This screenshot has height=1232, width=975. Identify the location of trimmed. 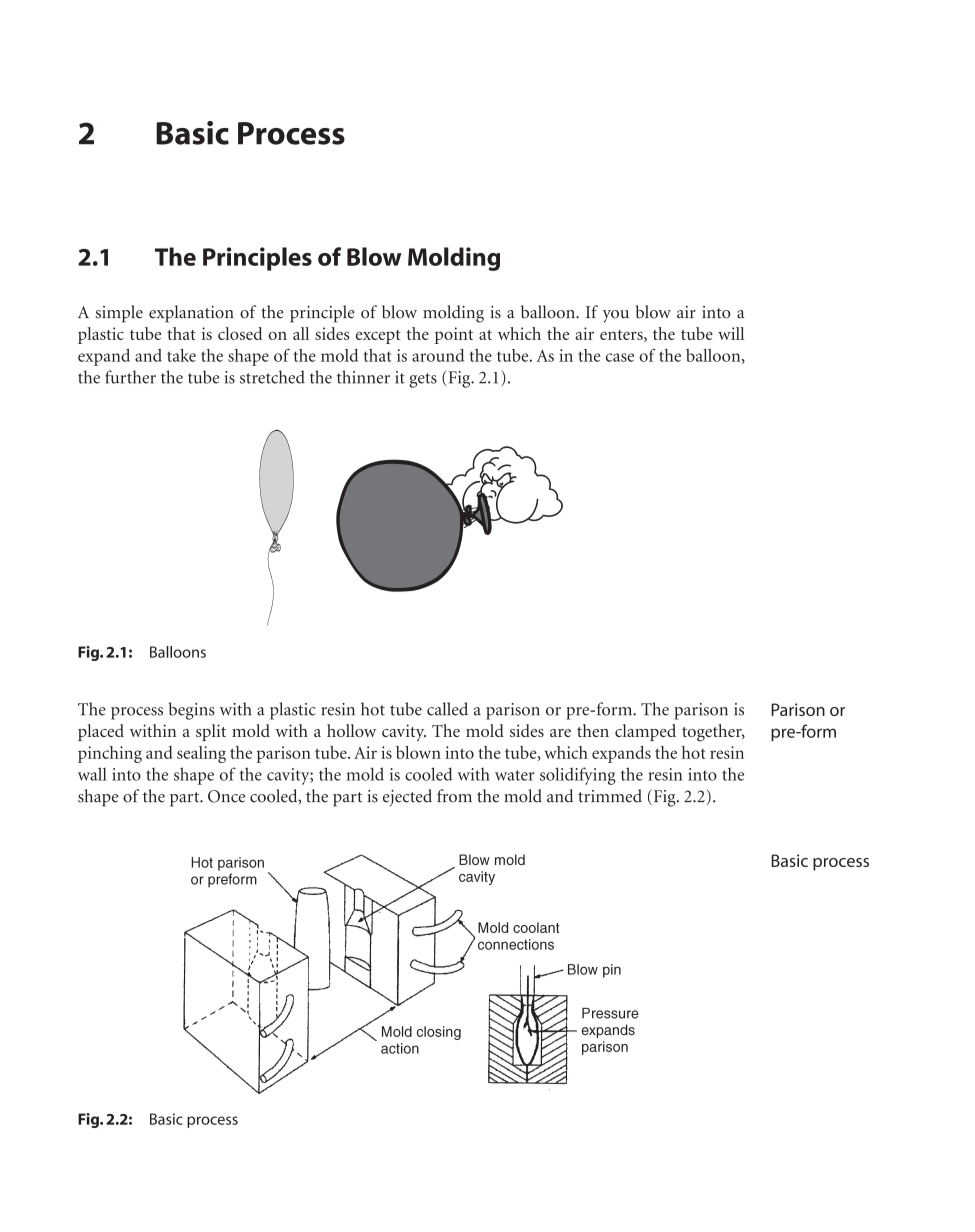
(610, 796).
